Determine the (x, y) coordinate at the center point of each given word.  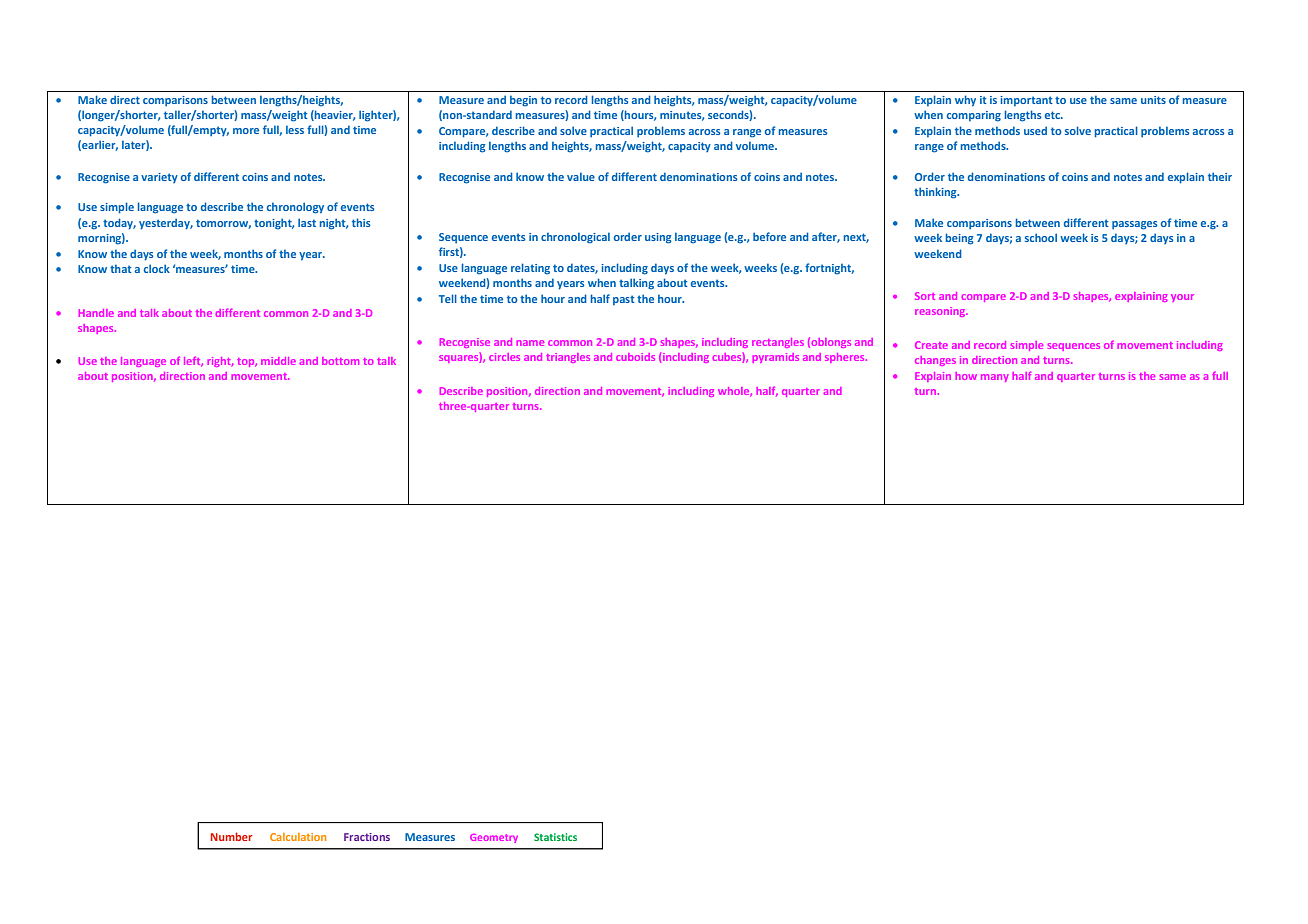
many (995, 378)
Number (232, 836)
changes (935, 361)
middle (278, 361)
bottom (340, 361)
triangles (568, 358)
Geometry (494, 838)
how (966, 376)
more (246, 131)
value (581, 176)
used (1035, 130)
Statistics (555, 837)
